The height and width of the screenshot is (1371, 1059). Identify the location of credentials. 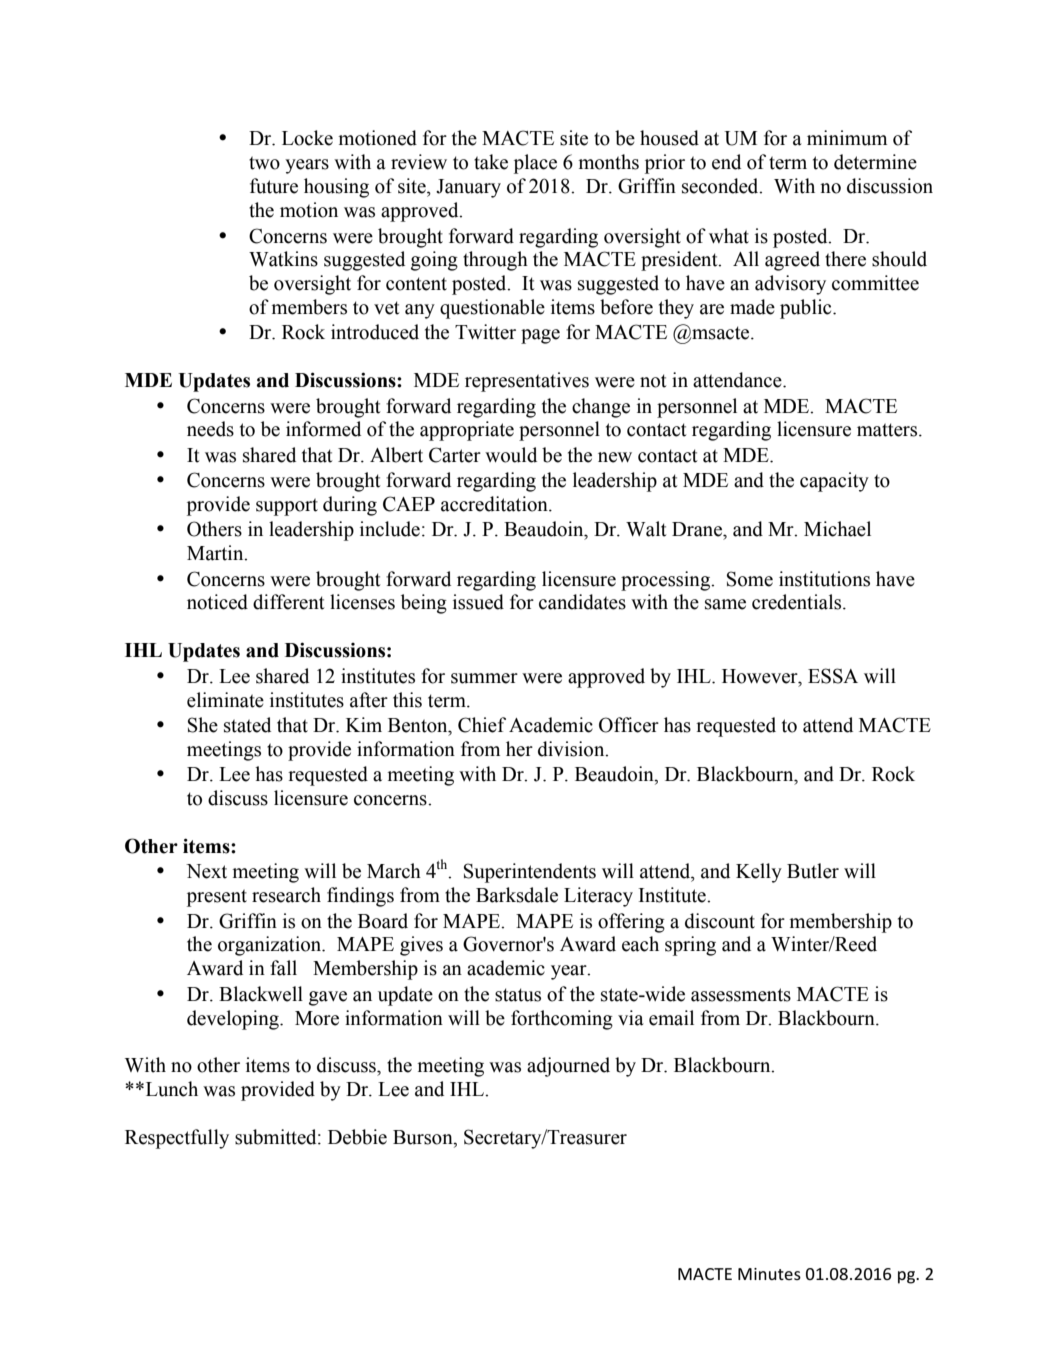
(798, 602).
